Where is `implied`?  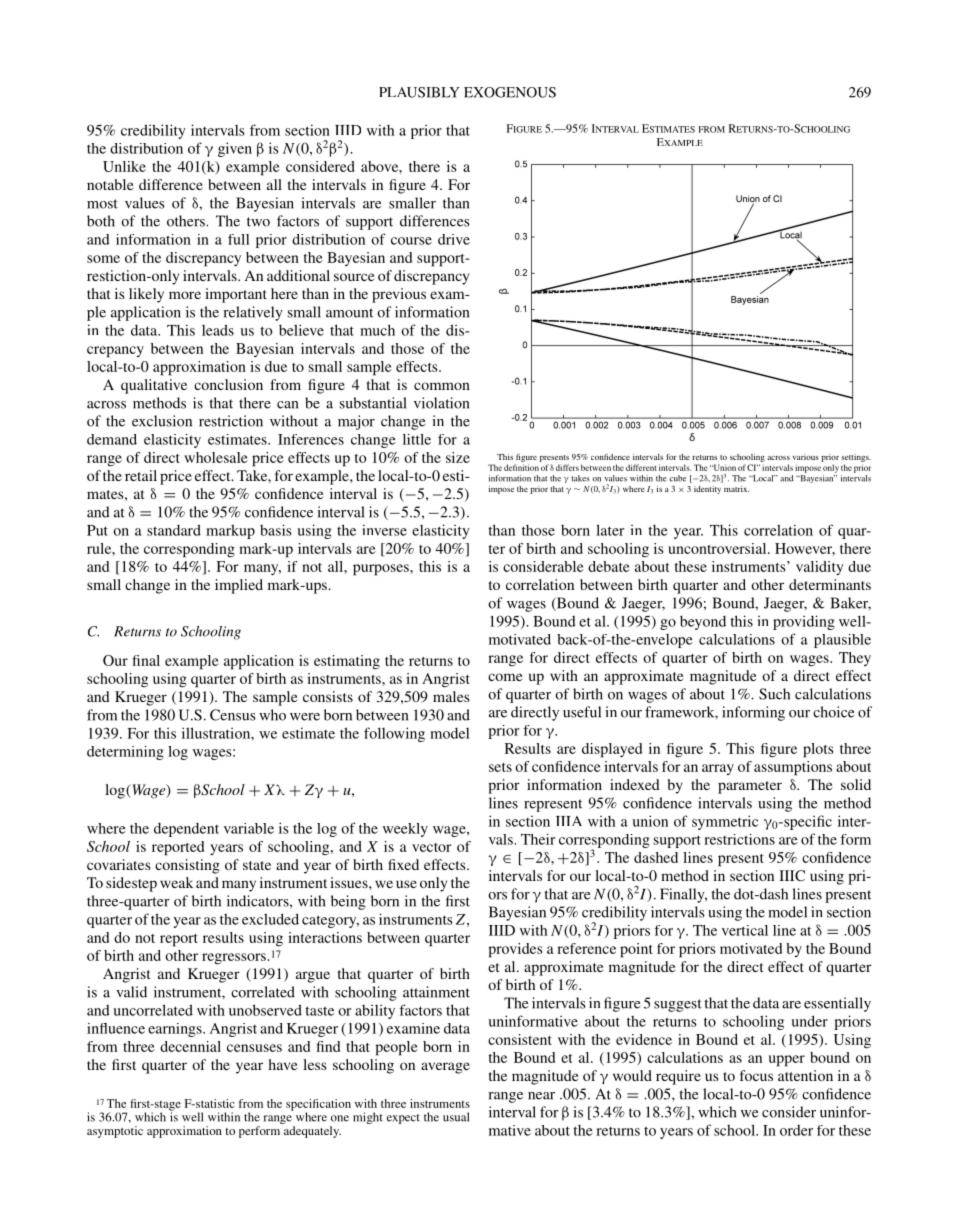
implied is located at coordinates (239, 586).
